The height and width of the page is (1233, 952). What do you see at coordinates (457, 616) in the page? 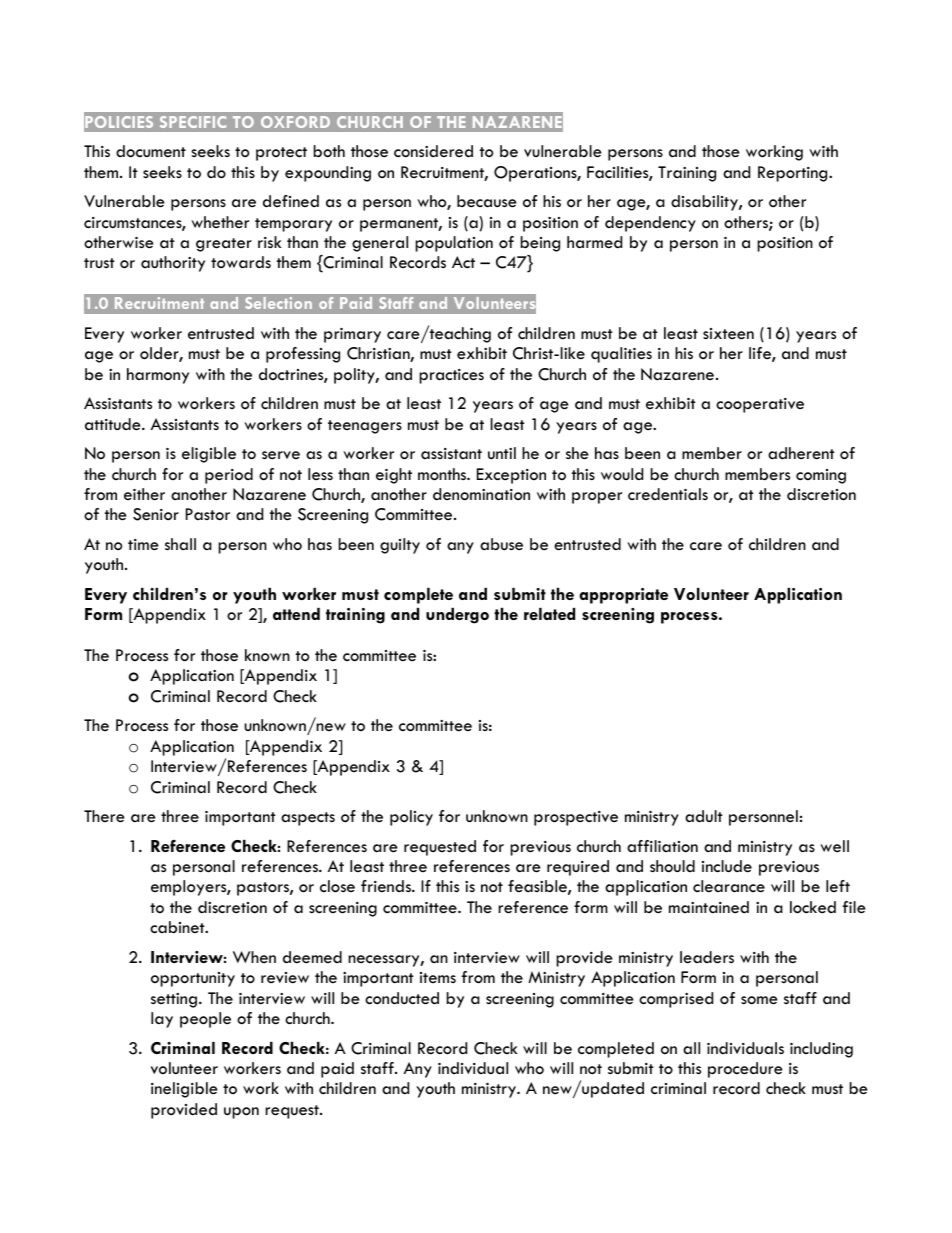
I see `undergo` at bounding box center [457, 616].
